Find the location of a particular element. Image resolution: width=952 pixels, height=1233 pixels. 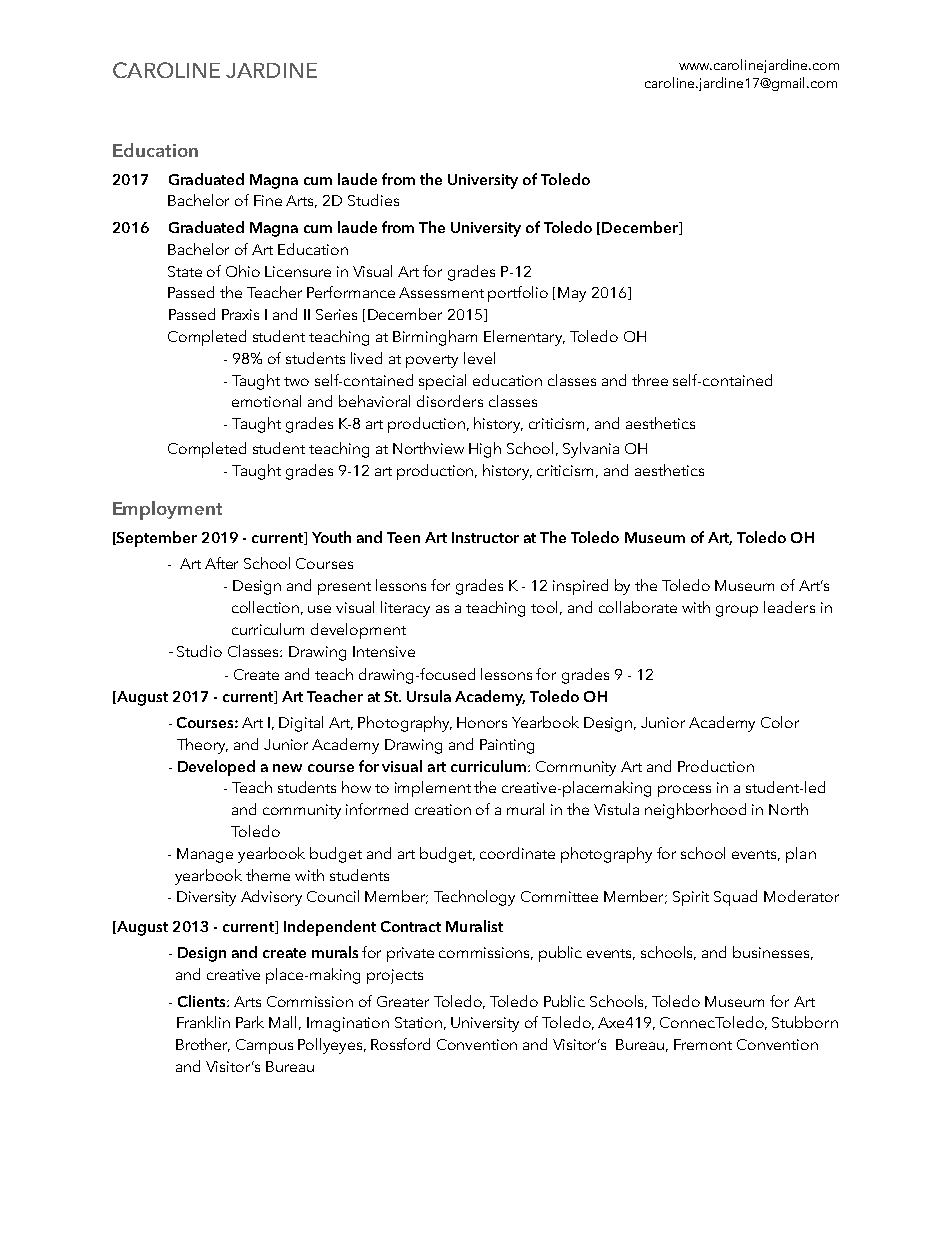

Fine is located at coordinates (268, 200).
